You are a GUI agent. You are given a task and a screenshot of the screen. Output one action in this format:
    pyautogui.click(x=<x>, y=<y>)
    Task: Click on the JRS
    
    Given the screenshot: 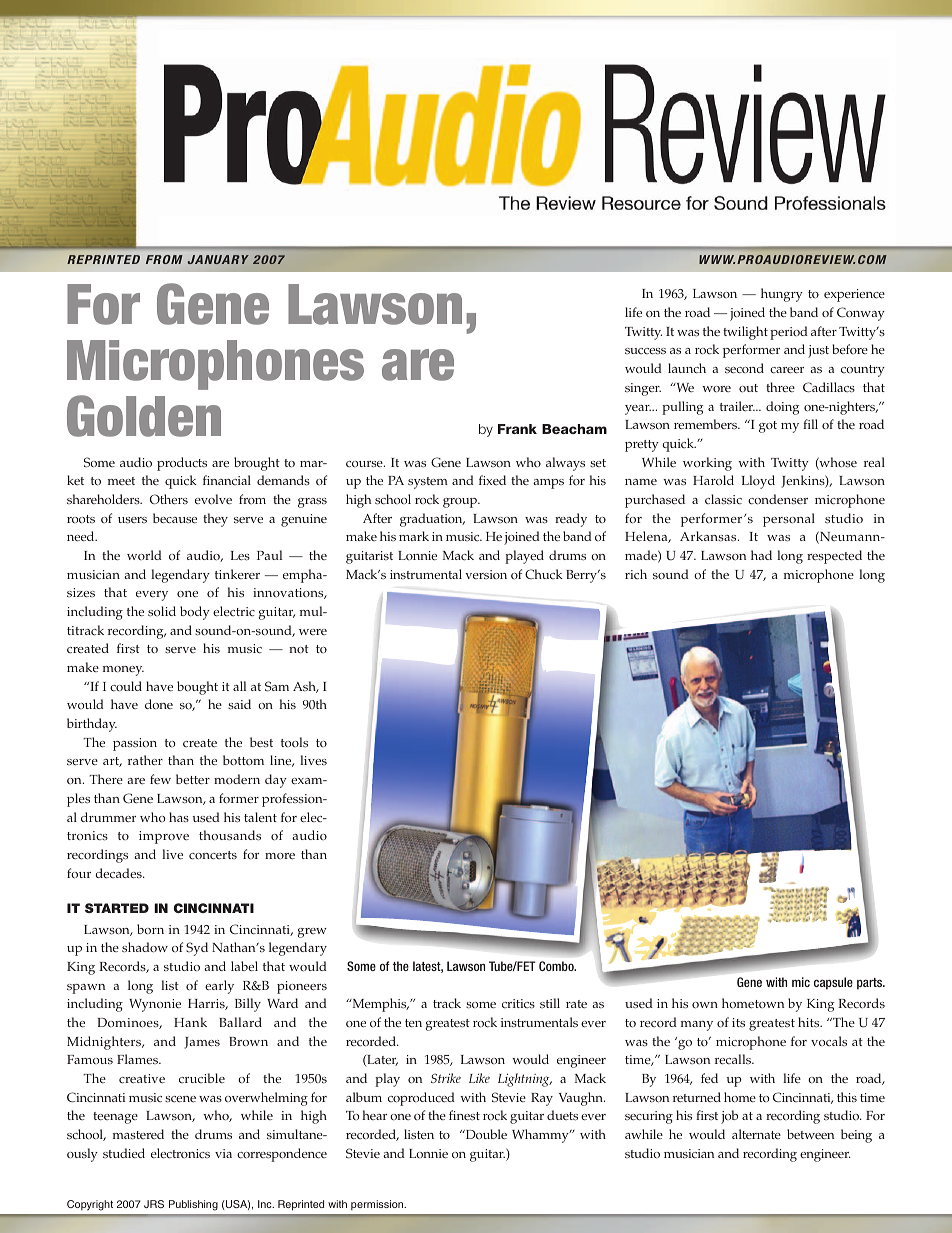 What is the action you would take?
    pyautogui.click(x=154, y=1204)
